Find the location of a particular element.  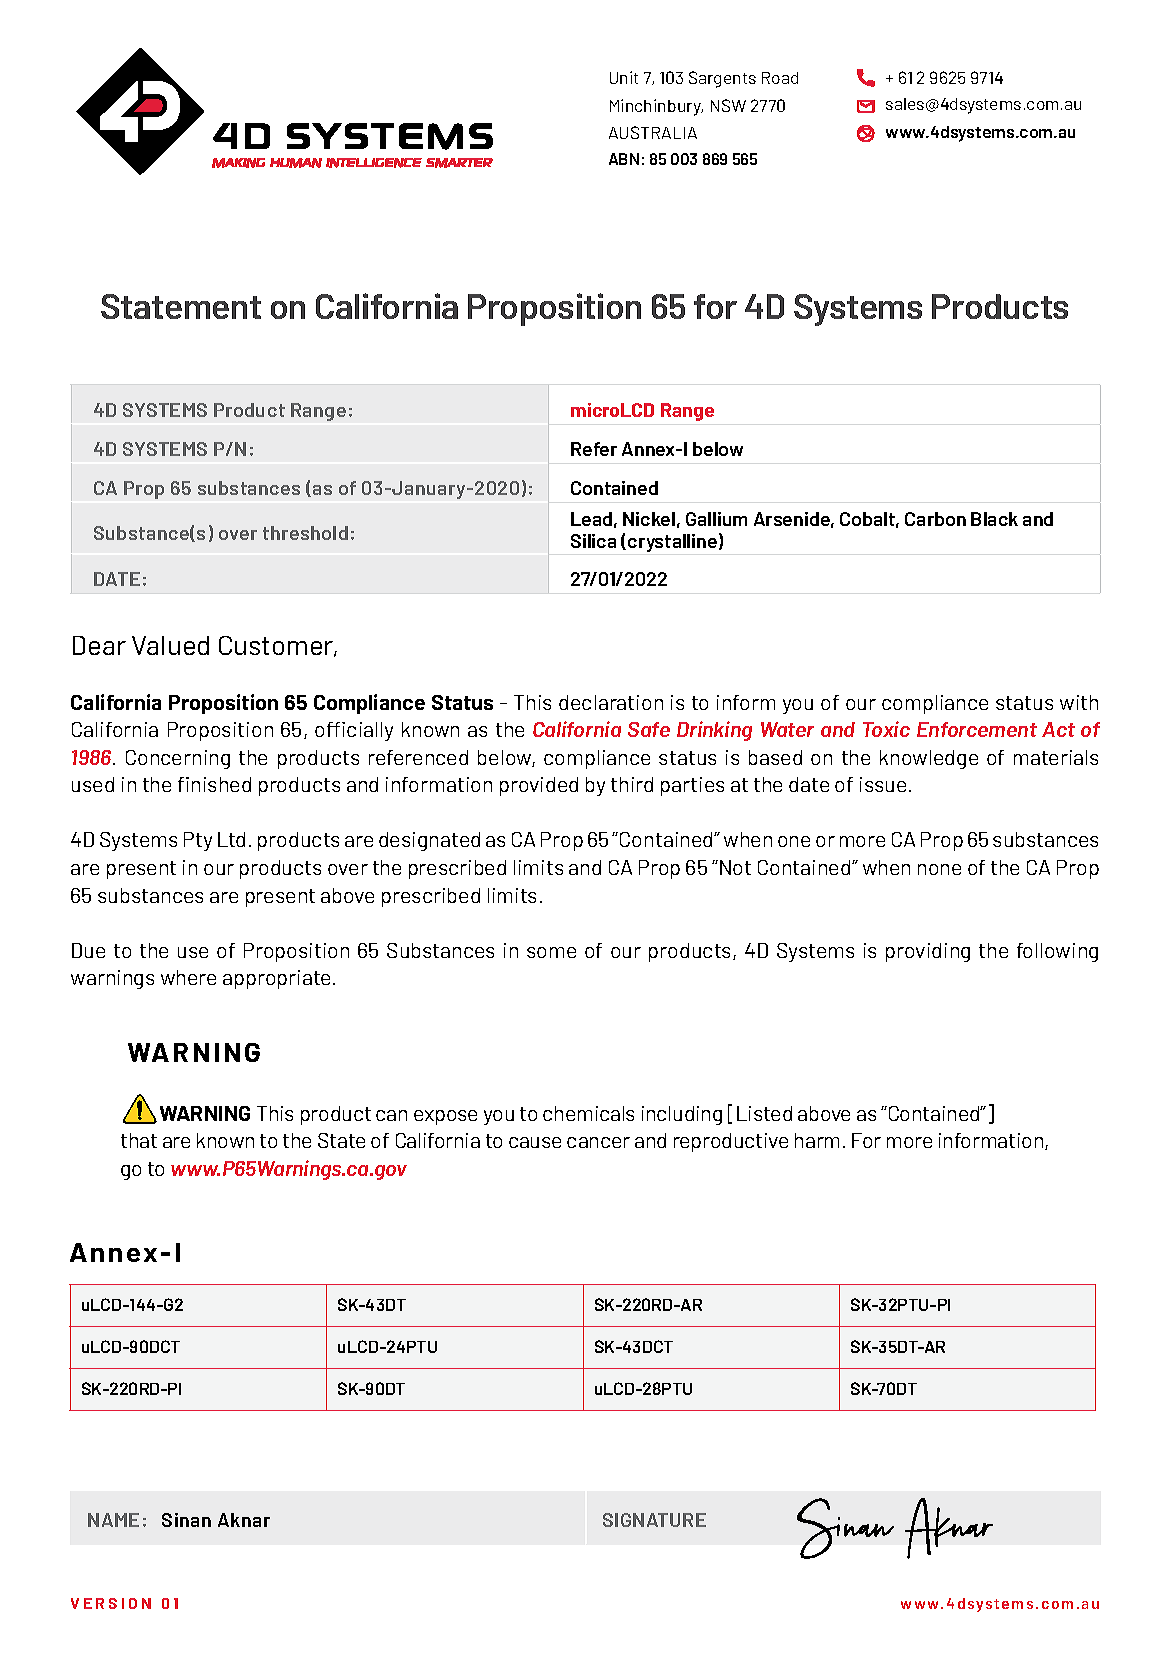

Valued is located at coordinates (170, 645).
